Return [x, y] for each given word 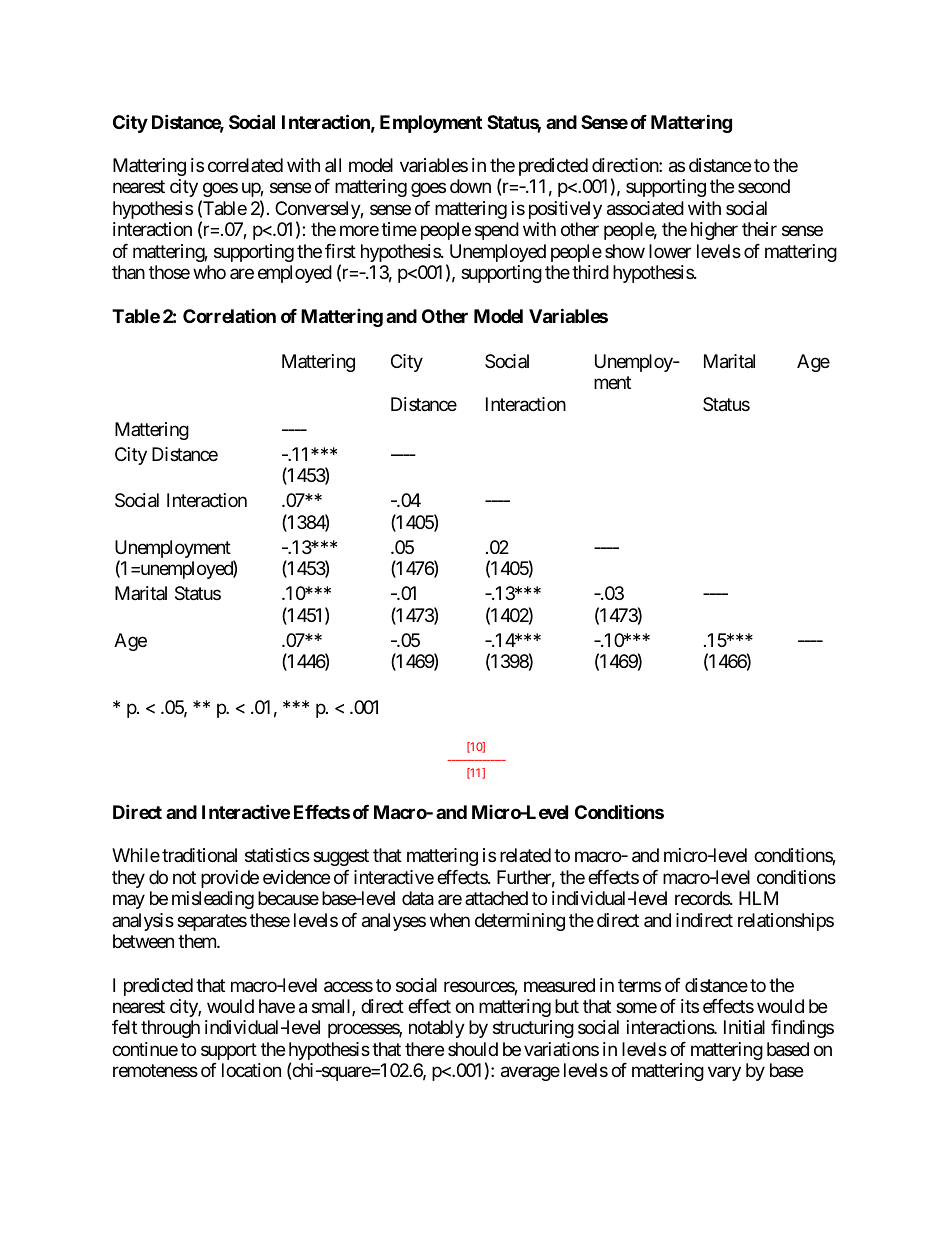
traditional [199, 855]
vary [724, 1074]
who [209, 272]
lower [670, 251]
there [424, 1049]
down [470, 186]
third [590, 272]
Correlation [229, 316]
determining [520, 922]
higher [714, 231]
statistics [277, 855]
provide [230, 879]
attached [496, 898]
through [170, 1029]
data [418, 898]
